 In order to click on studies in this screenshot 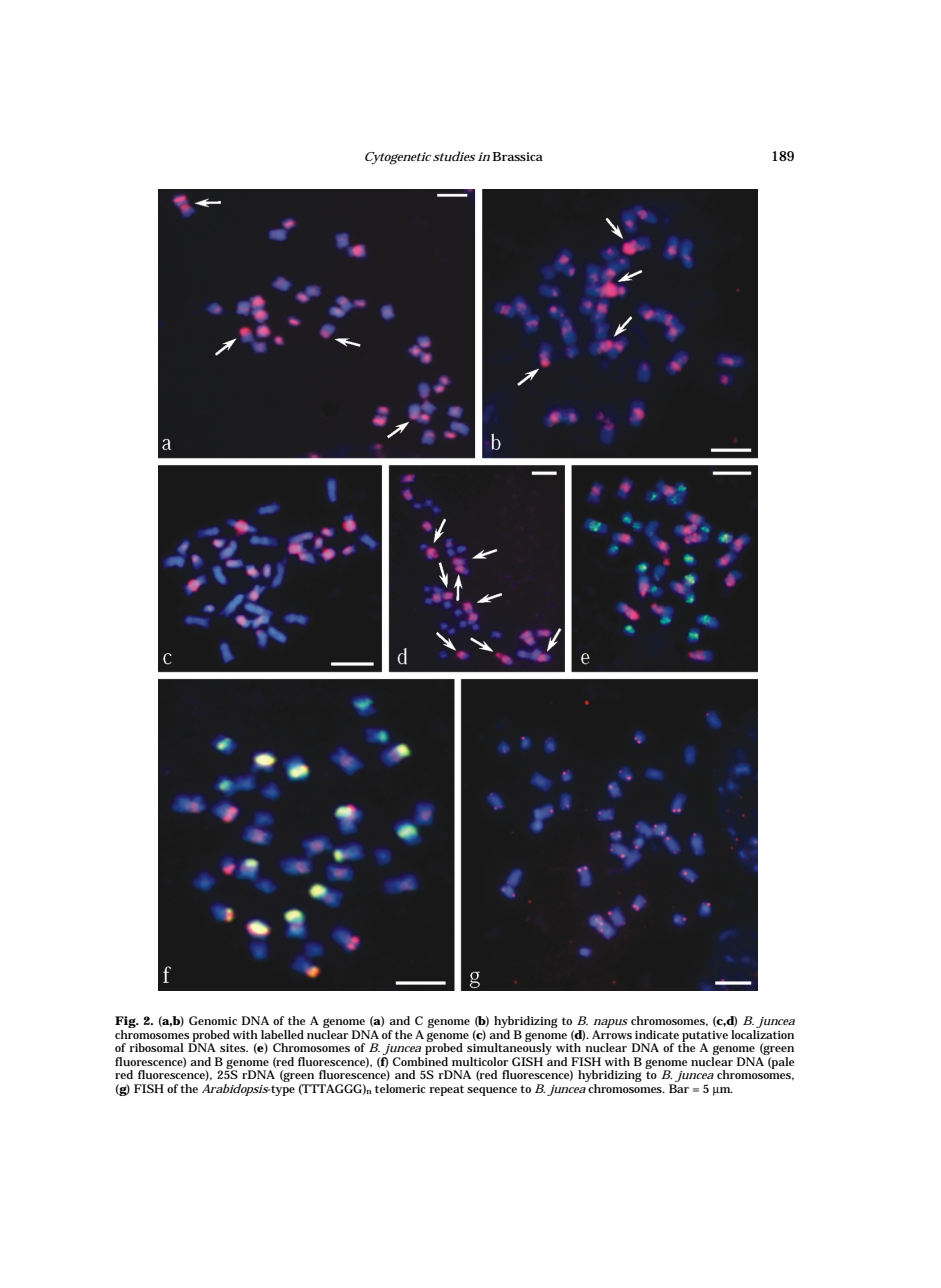, I will do `click(454, 156)`.
